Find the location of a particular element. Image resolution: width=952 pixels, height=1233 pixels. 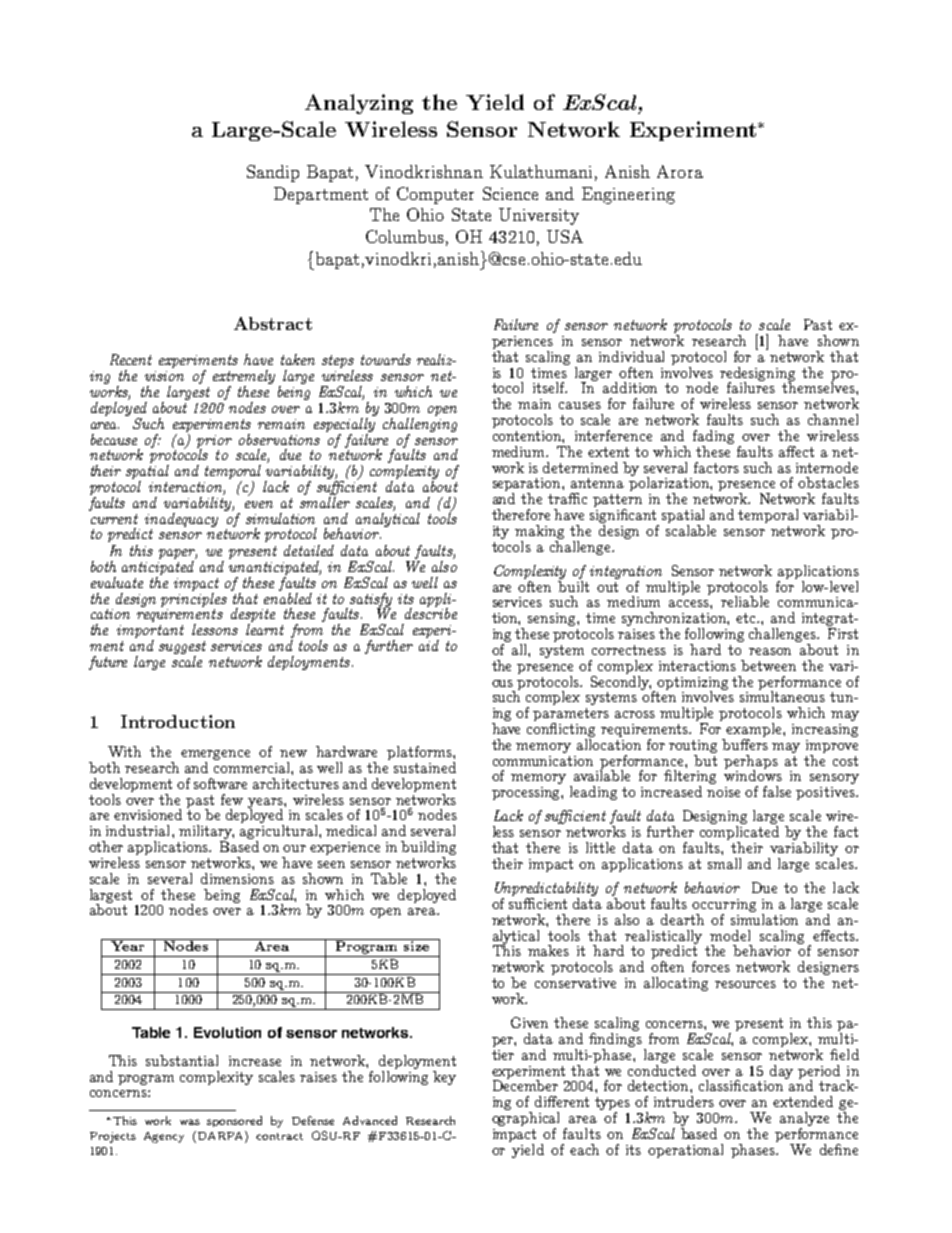

themselves is located at coordinates (819, 386).
